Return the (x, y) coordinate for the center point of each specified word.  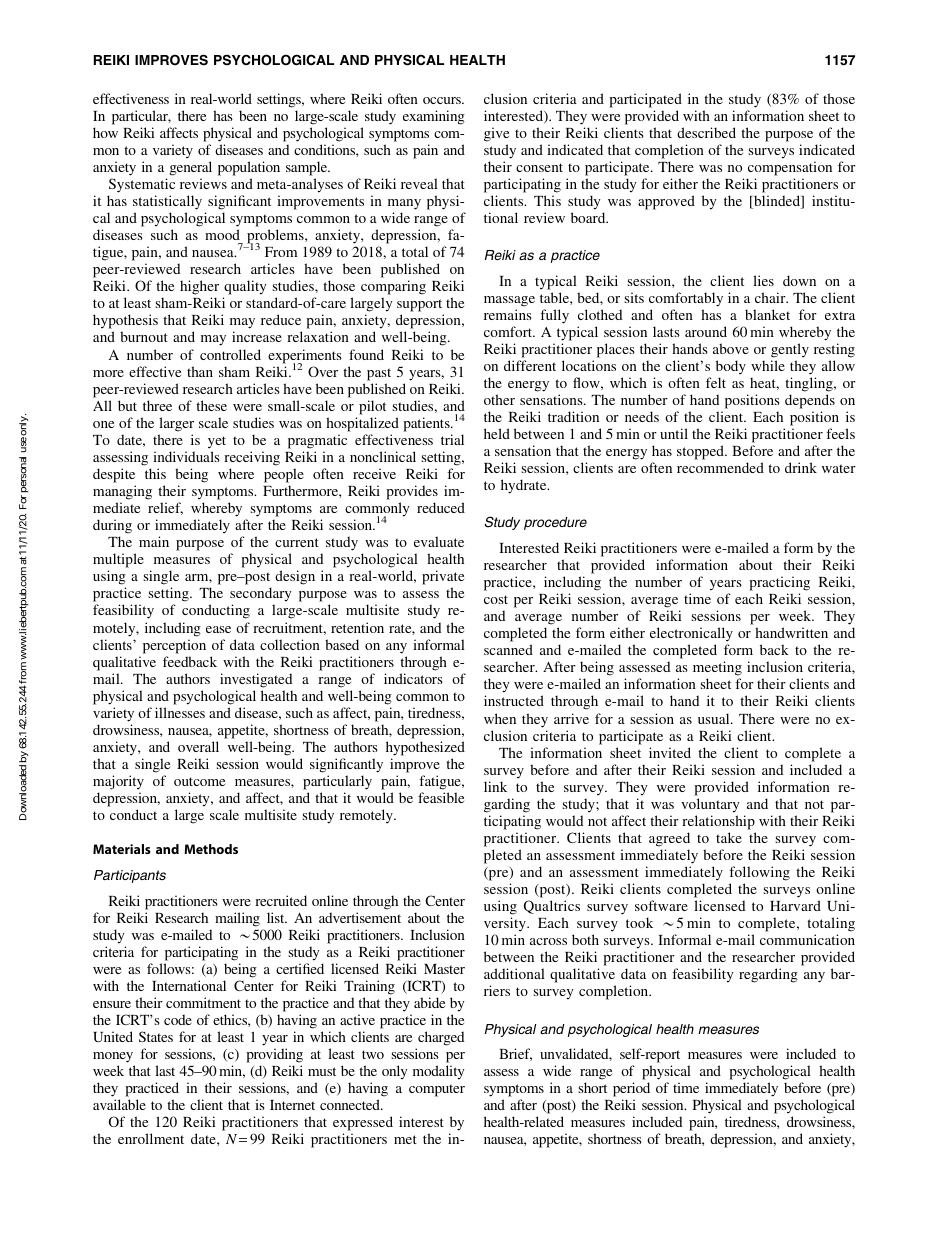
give (496, 134)
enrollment (151, 1138)
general (191, 168)
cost (496, 599)
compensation (790, 168)
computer (437, 1090)
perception (174, 646)
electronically (691, 636)
